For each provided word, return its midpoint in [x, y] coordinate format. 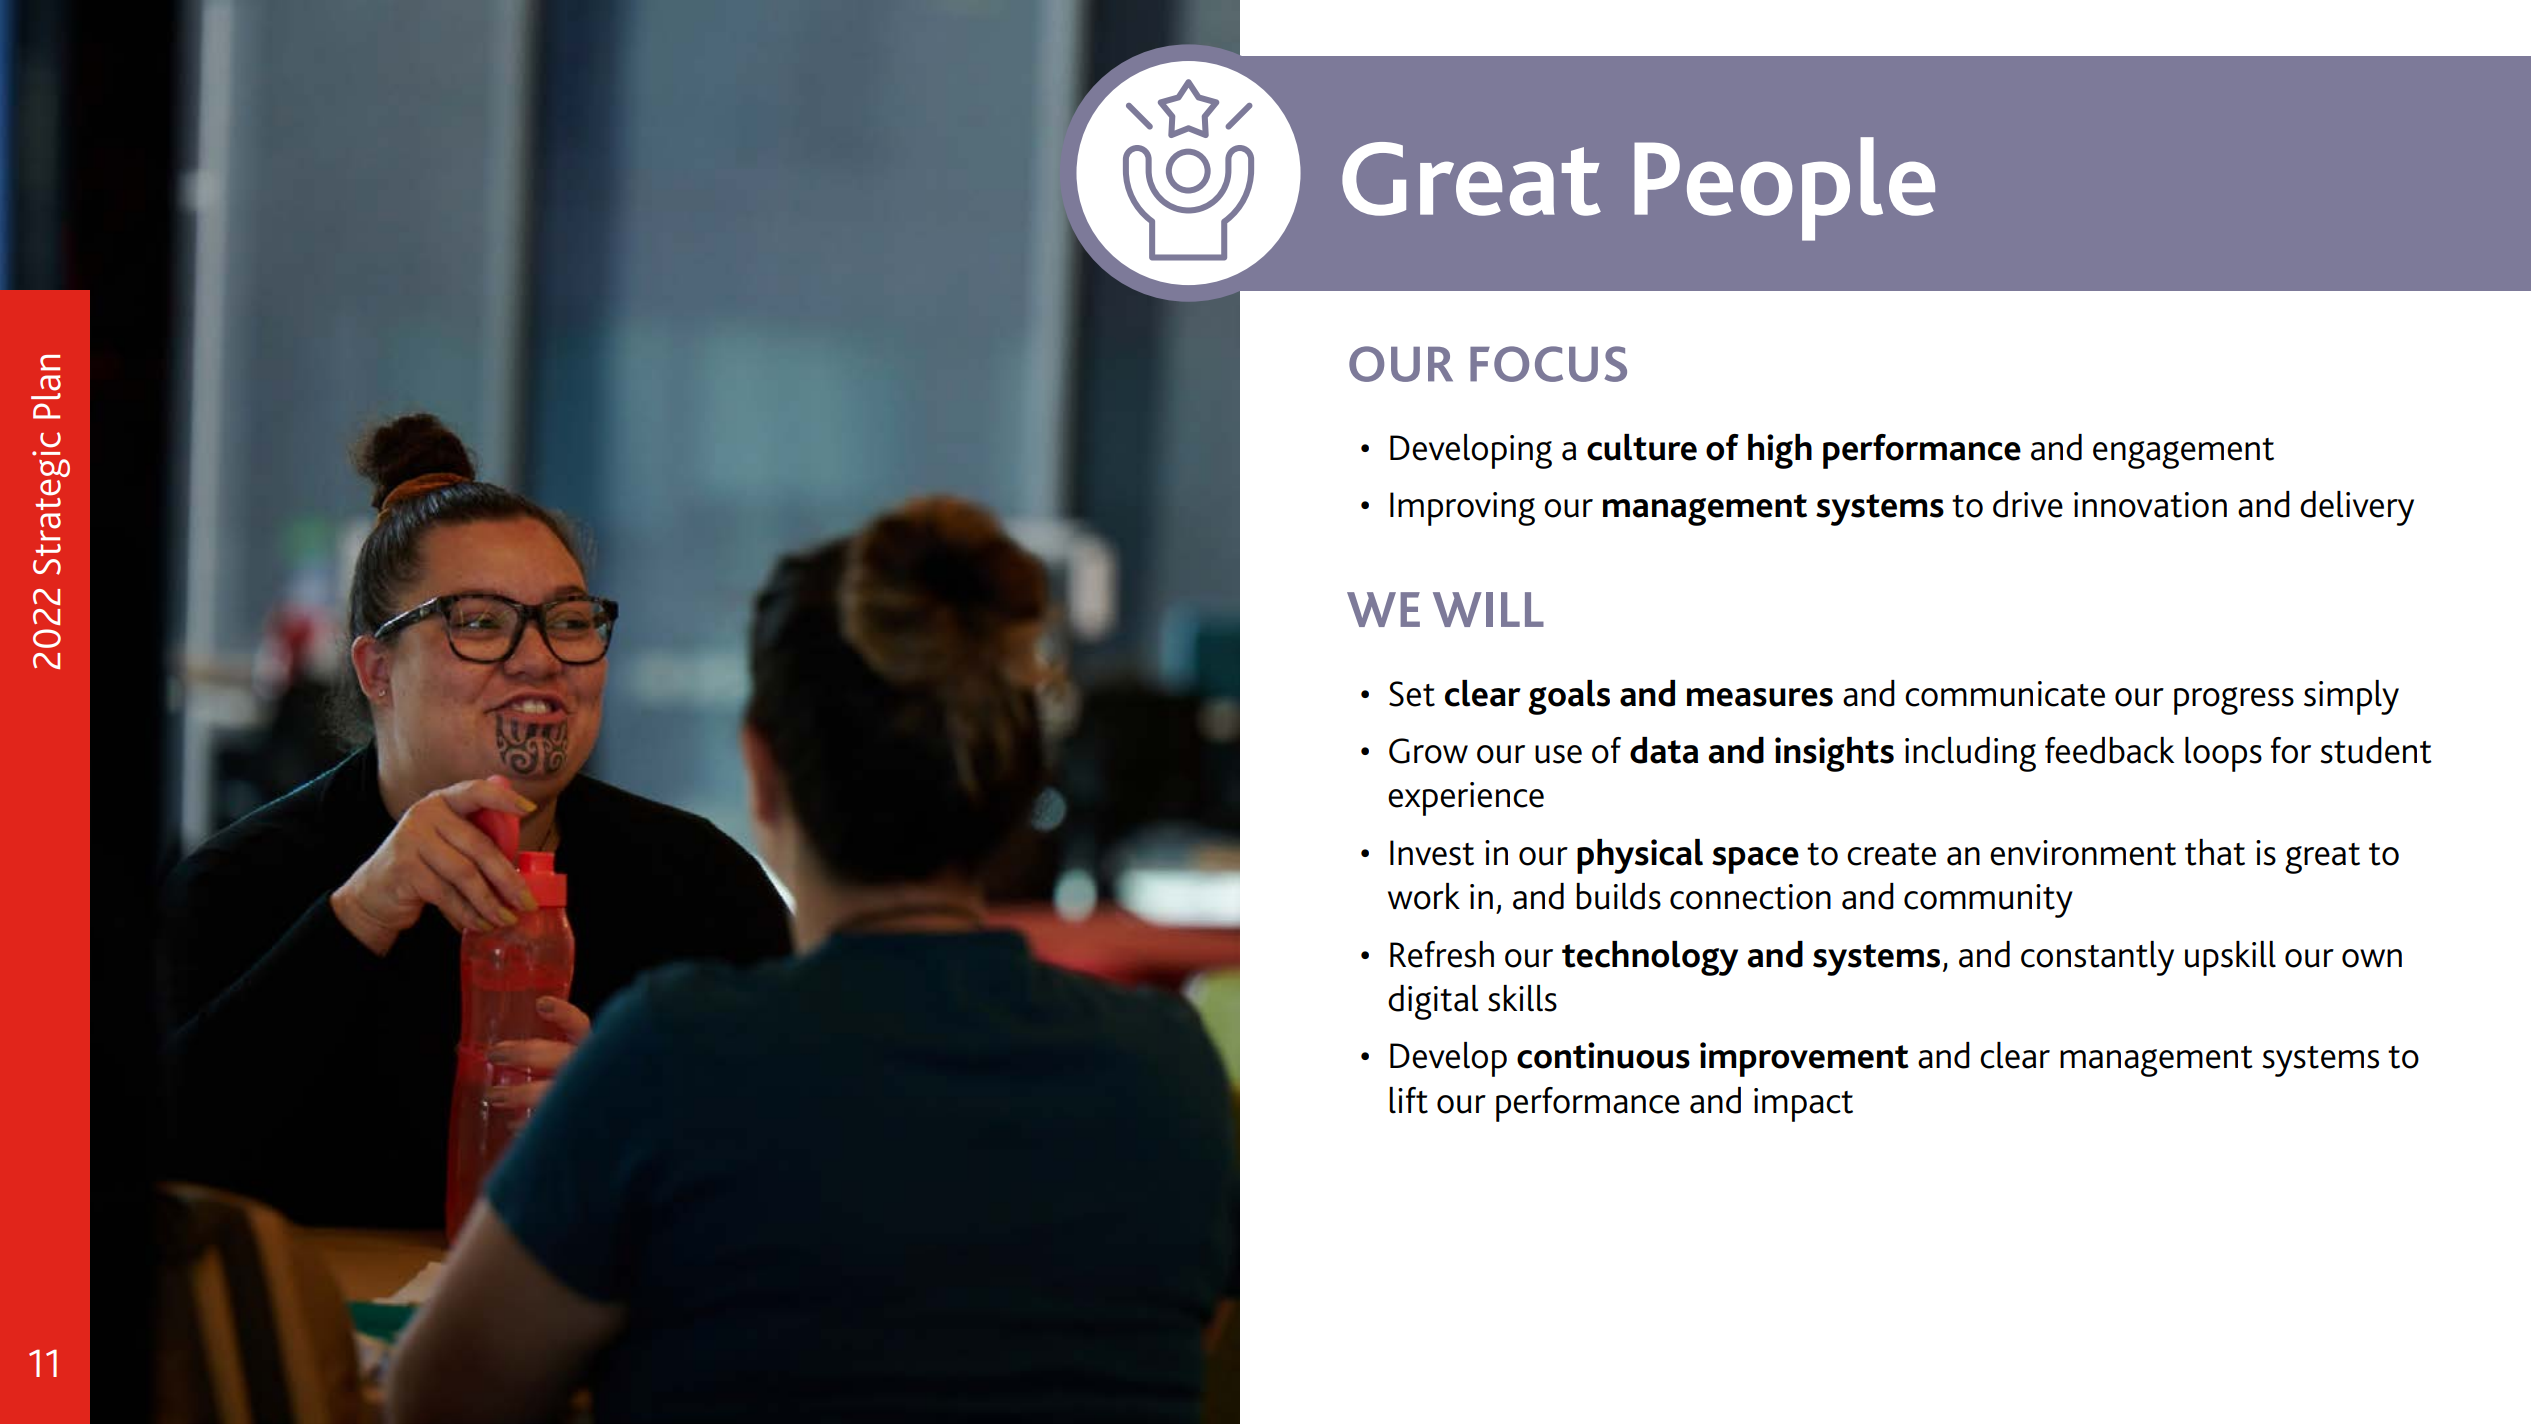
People [1784, 189]
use [1558, 754]
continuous [1603, 1055]
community [1988, 901]
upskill [2230, 958]
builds [1618, 896]
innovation [2150, 505]
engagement [2183, 453]
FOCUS [1548, 364]
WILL [1488, 609]
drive [2028, 504]
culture [1642, 447]
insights [1834, 754]
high [1780, 451]
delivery [2357, 508]
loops [2223, 754]
